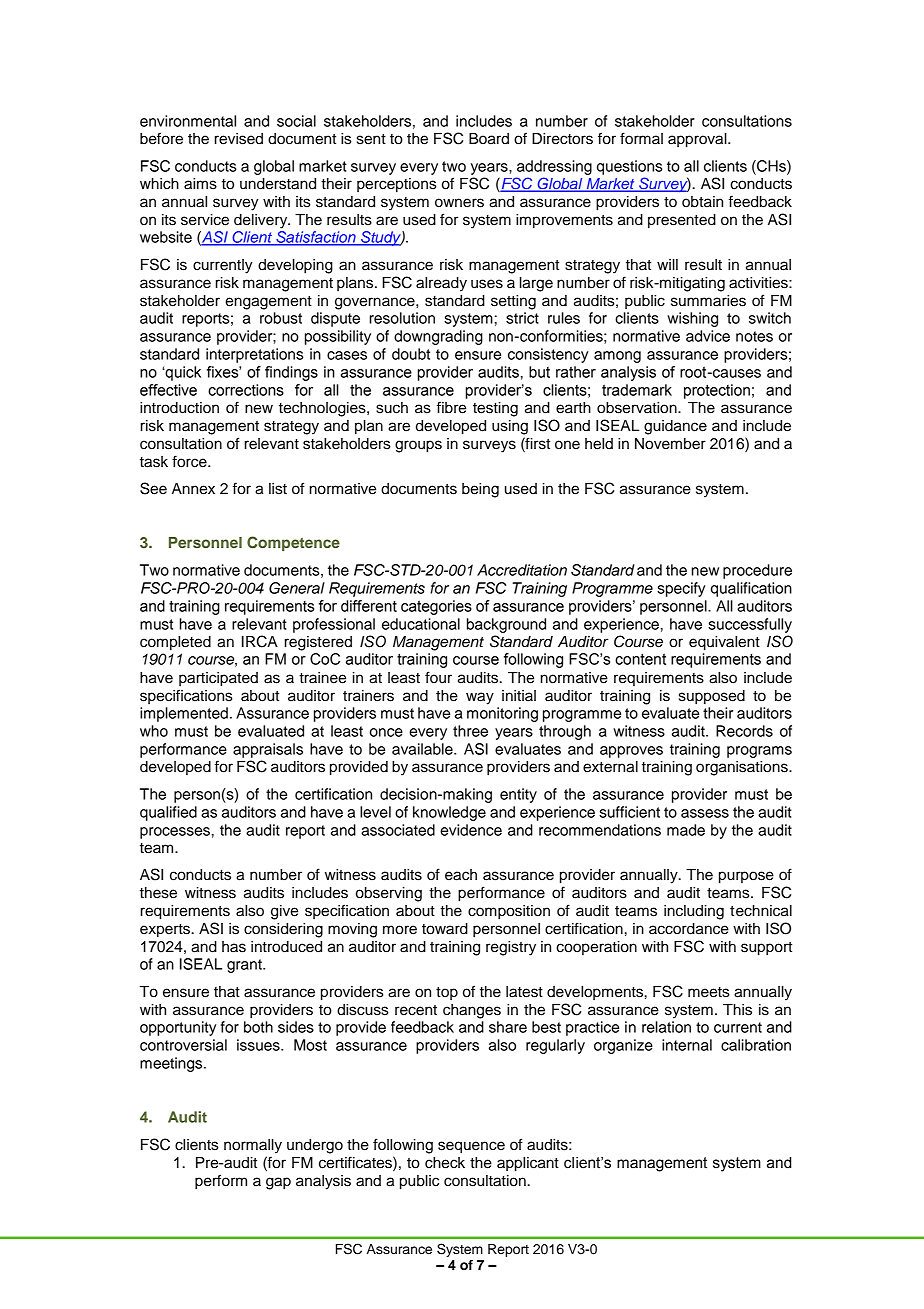 The height and width of the image is (1309, 924). What do you see at coordinates (218, 679) in the image?
I see `participated` at bounding box center [218, 679].
